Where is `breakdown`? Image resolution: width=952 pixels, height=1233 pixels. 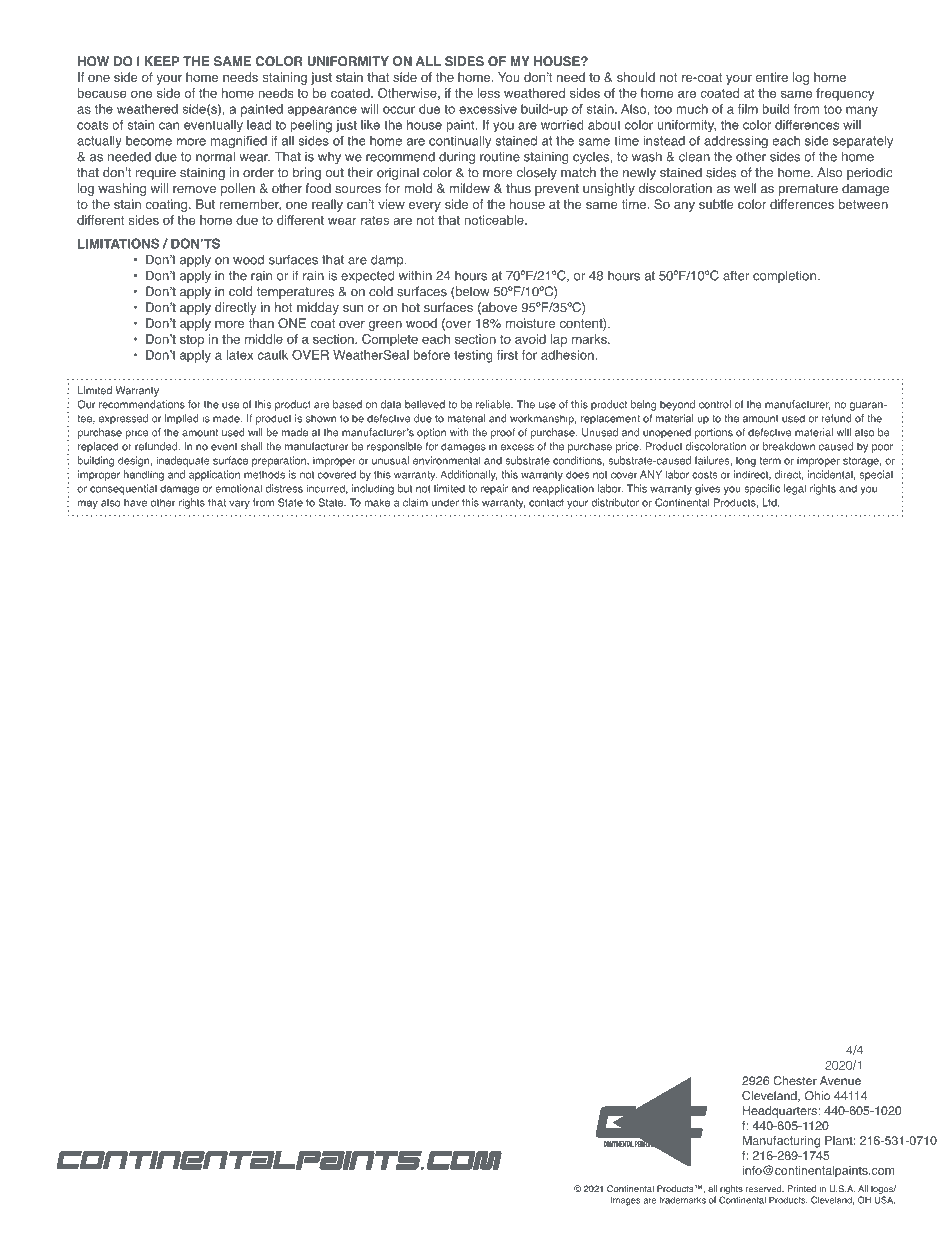
breakdown is located at coordinates (789, 446).
